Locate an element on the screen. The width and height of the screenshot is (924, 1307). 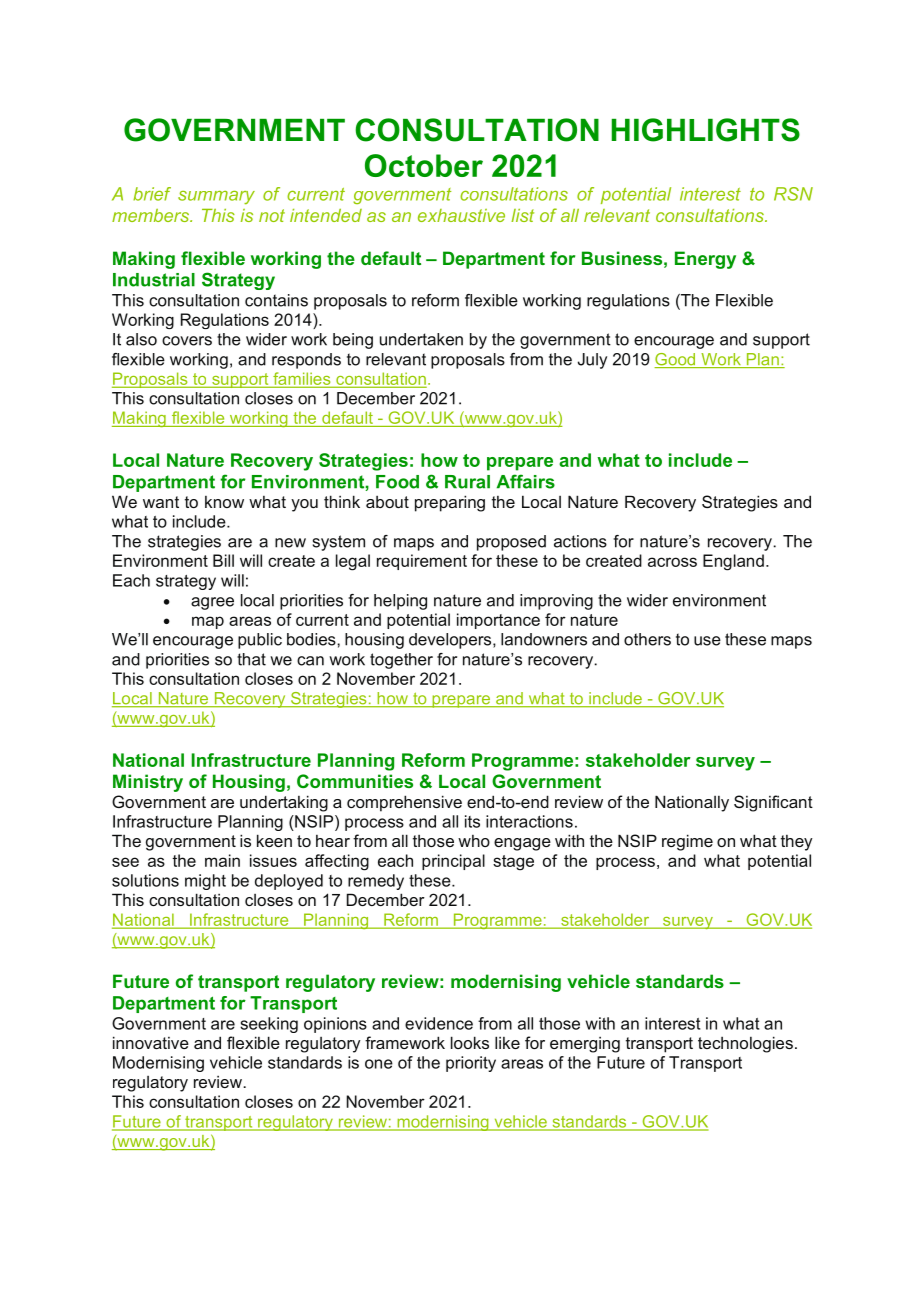
summary is located at coordinates (216, 198).
